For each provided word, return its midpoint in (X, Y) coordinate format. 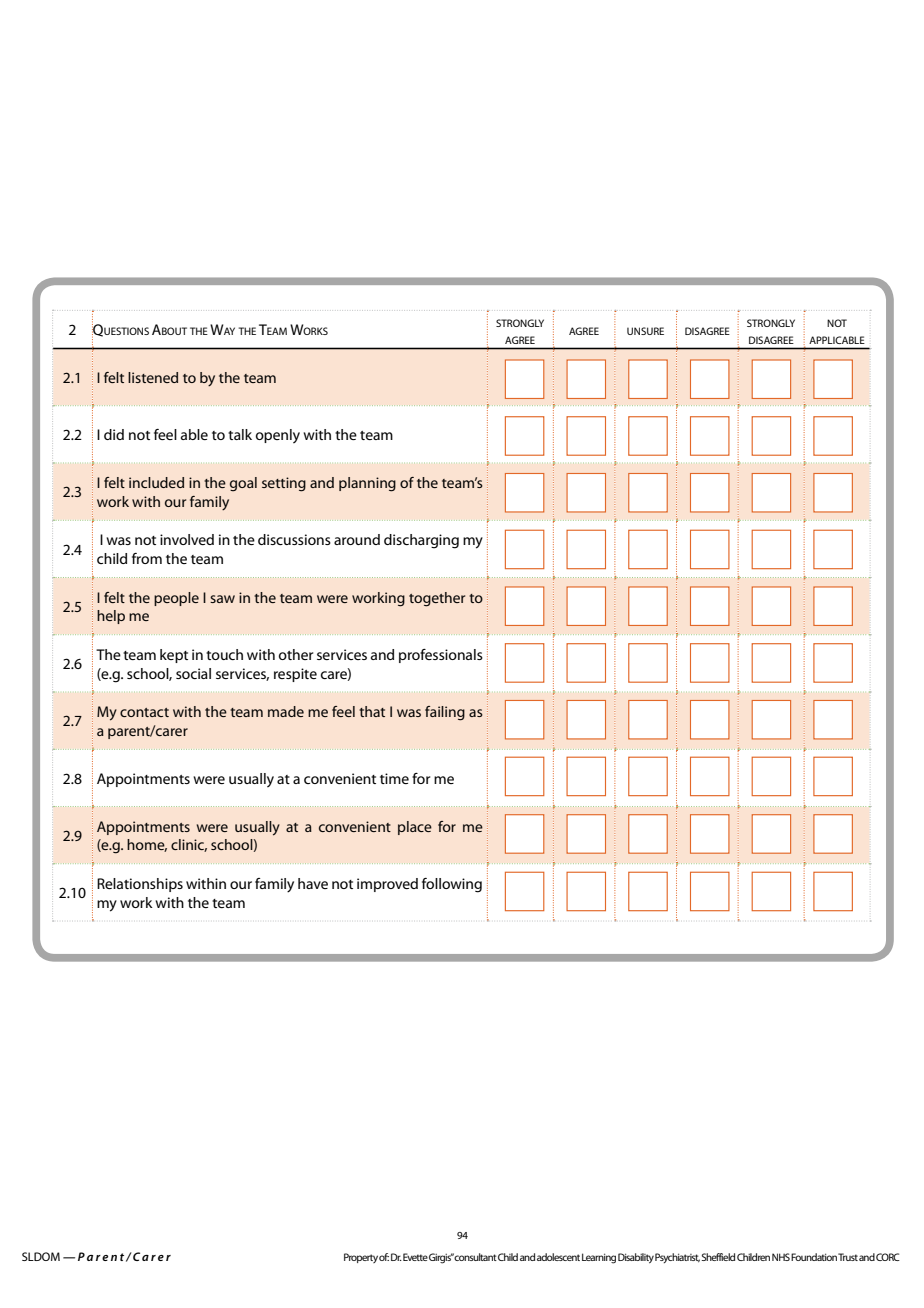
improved (387, 885)
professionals (441, 656)
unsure (645, 331)
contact (144, 712)
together (437, 599)
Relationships (140, 885)
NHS (781, 1257)
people (176, 599)
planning (367, 484)
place (415, 828)
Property (361, 1258)
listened (153, 377)
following (452, 885)
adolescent (558, 1257)
